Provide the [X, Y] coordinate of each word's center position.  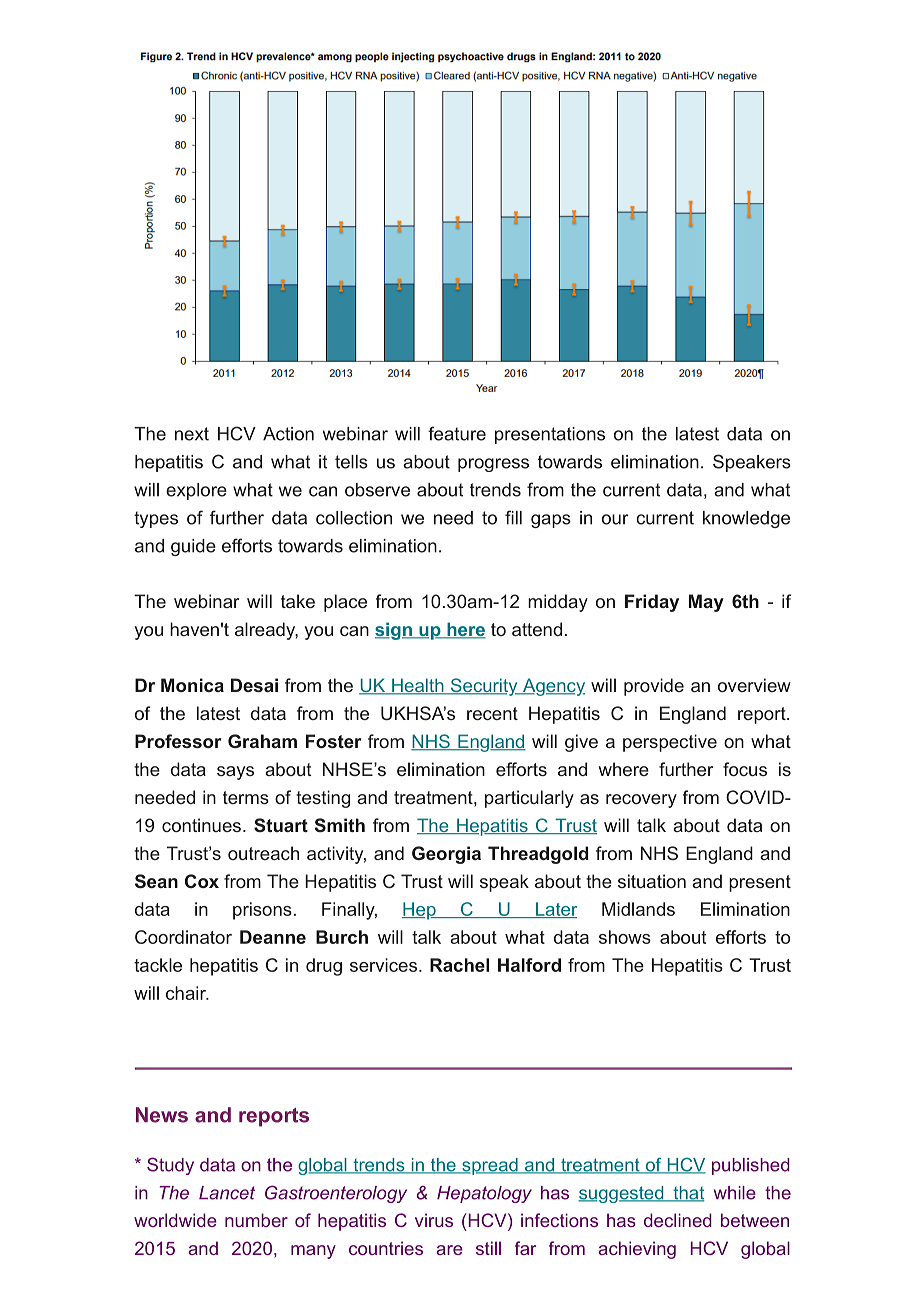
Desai [254, 685]
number [256, 1220]
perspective [670, 743]
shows [625, 937]
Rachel [459, 965]
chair [187, 993]
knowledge [746, 519]
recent [492, 713]
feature [457, 433]
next [192, 434]
